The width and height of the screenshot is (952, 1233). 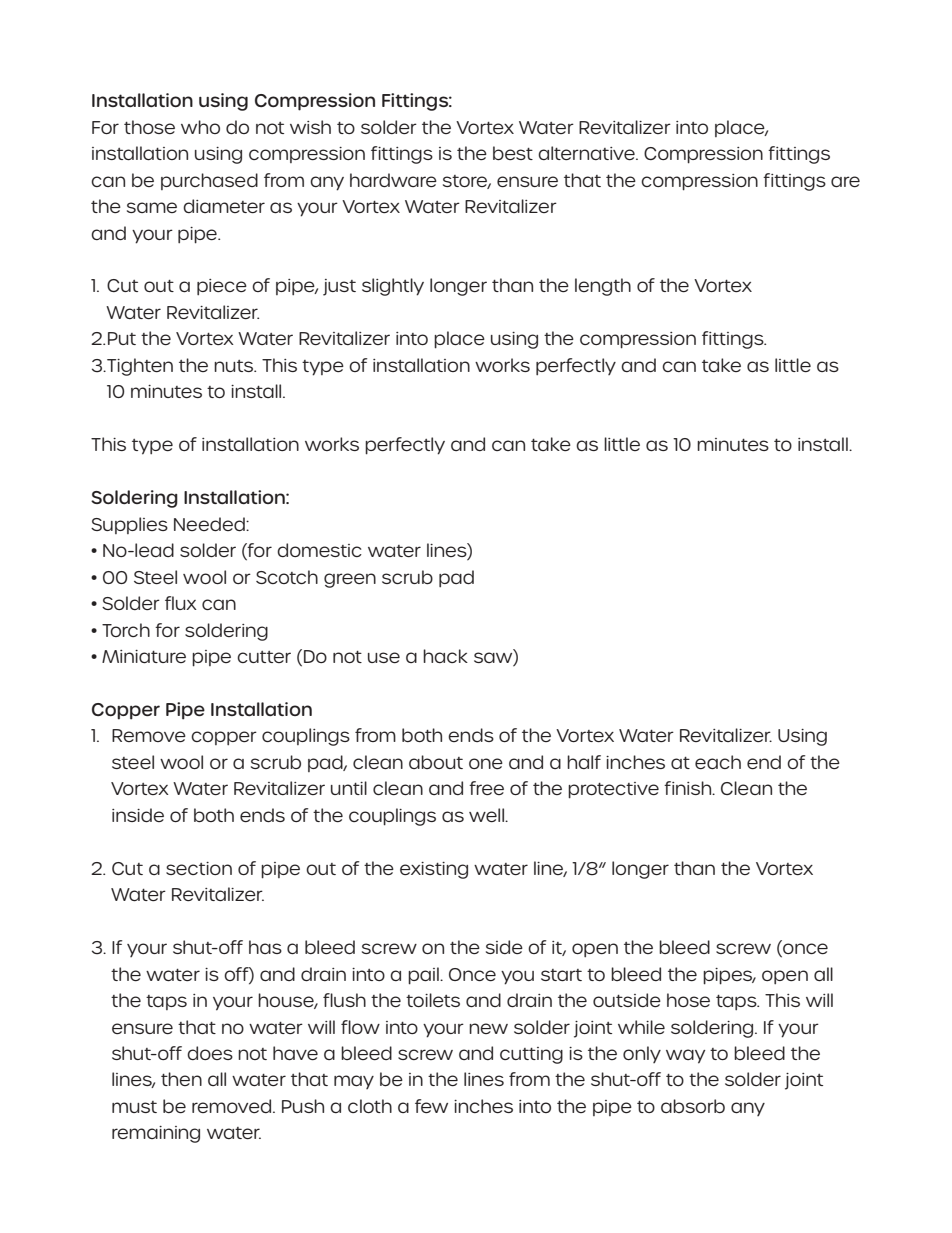 What do you see at coordinates (393, 180) in the screenshot?
I see `hardware` at bounding box center [393, 180].
